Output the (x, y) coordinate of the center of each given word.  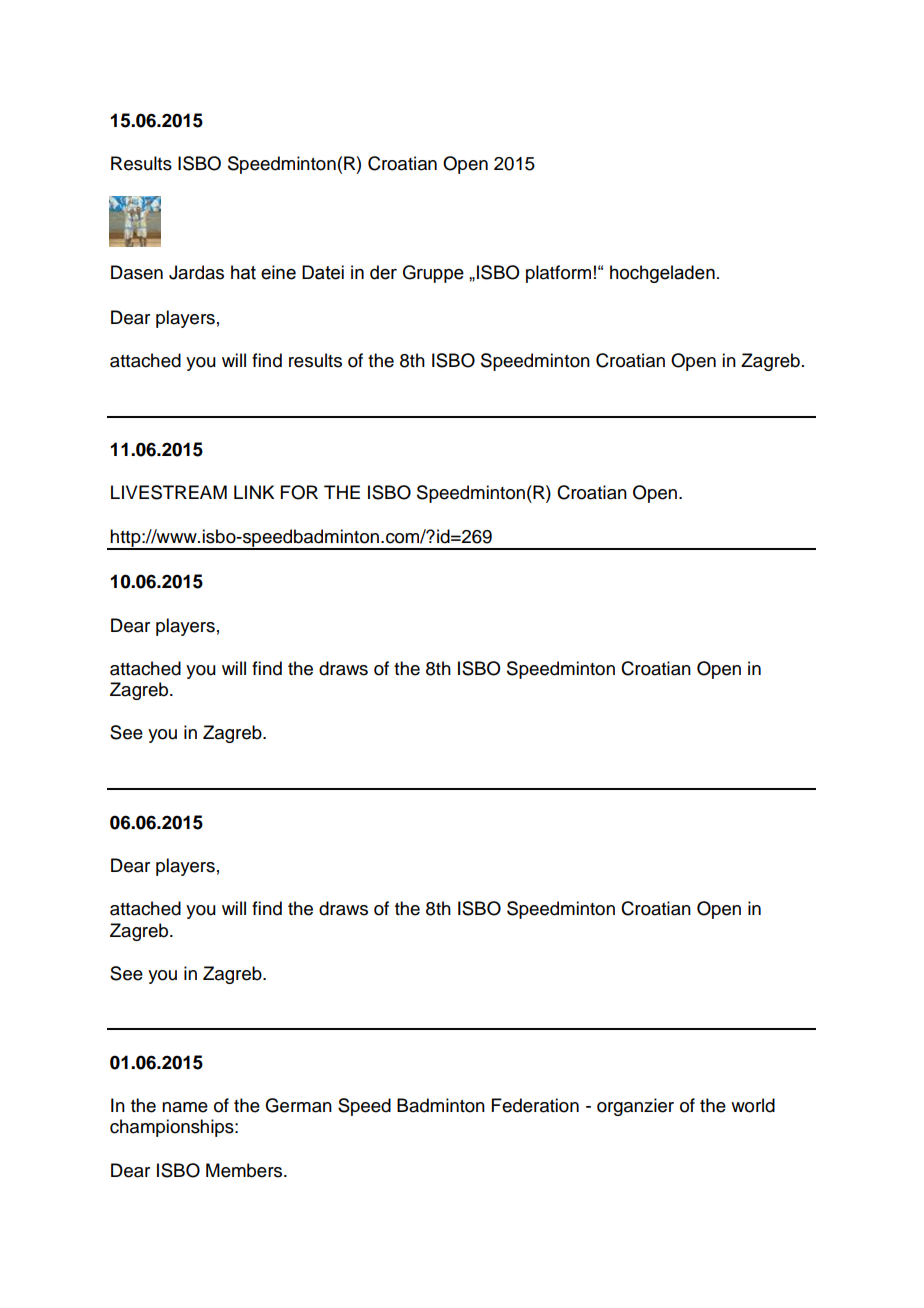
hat (243, 272)
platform (558, 274)
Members (245, 1170)
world (753, 1105)
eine (278, 272)
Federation (535, 1105)
